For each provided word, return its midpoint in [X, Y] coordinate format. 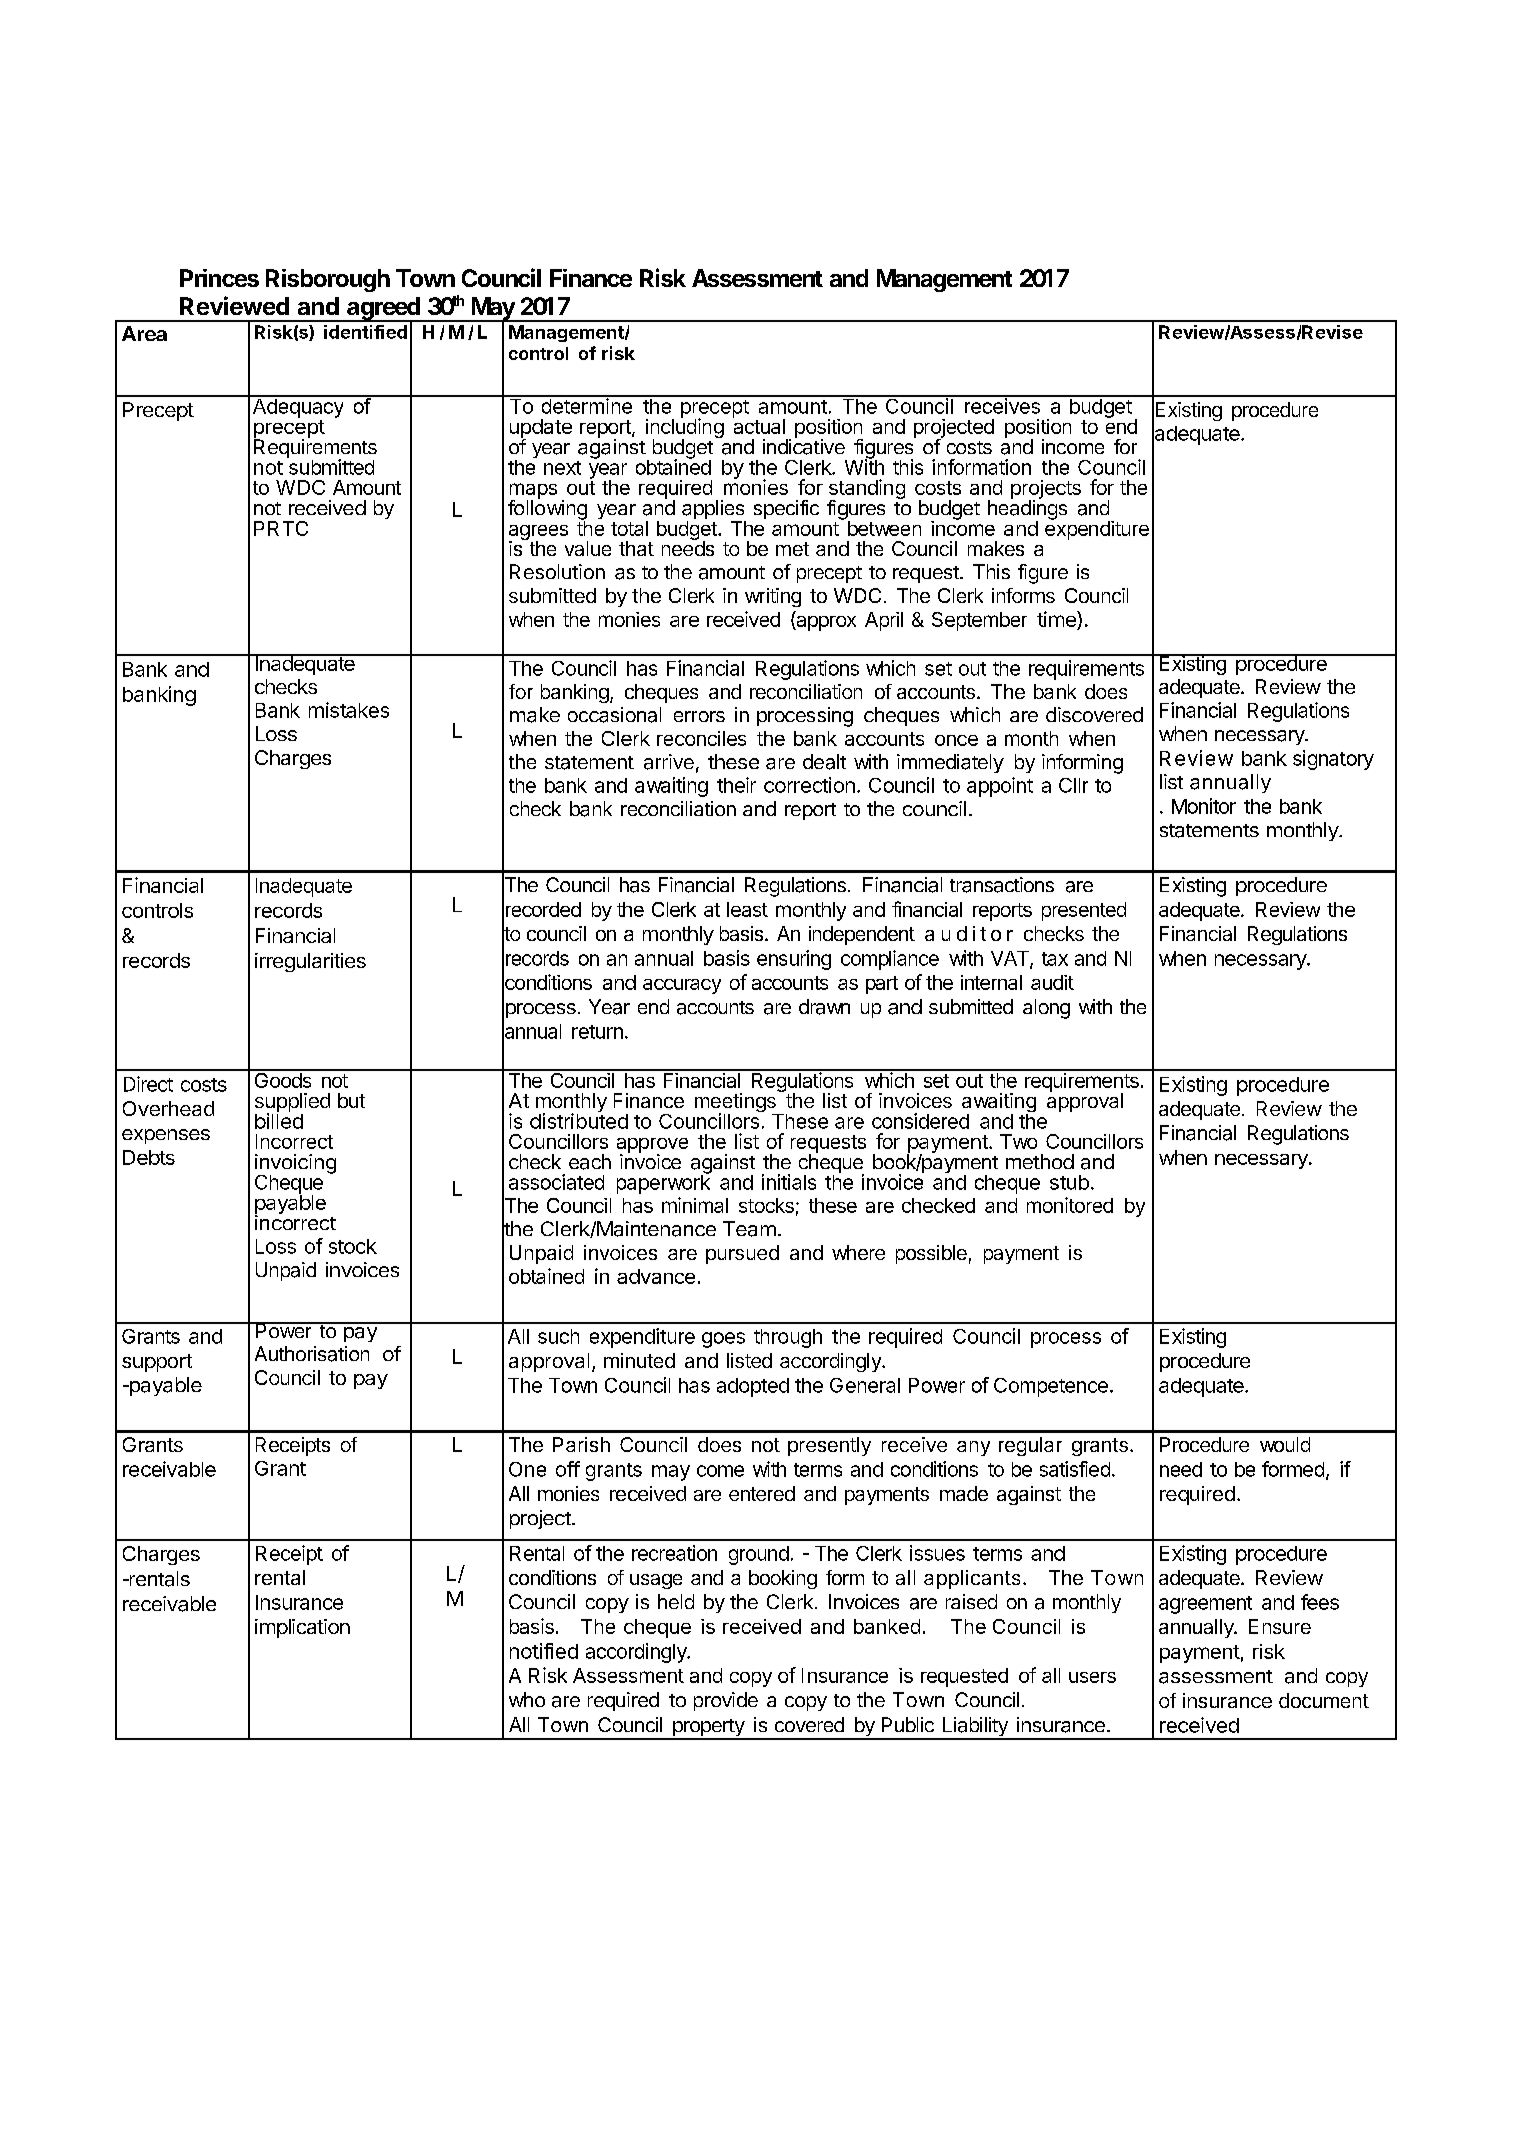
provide [726, 1701]
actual [759, 425]
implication [302, 1628]
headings [1027, 510]
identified [365, 332]
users [1092, 1677]
